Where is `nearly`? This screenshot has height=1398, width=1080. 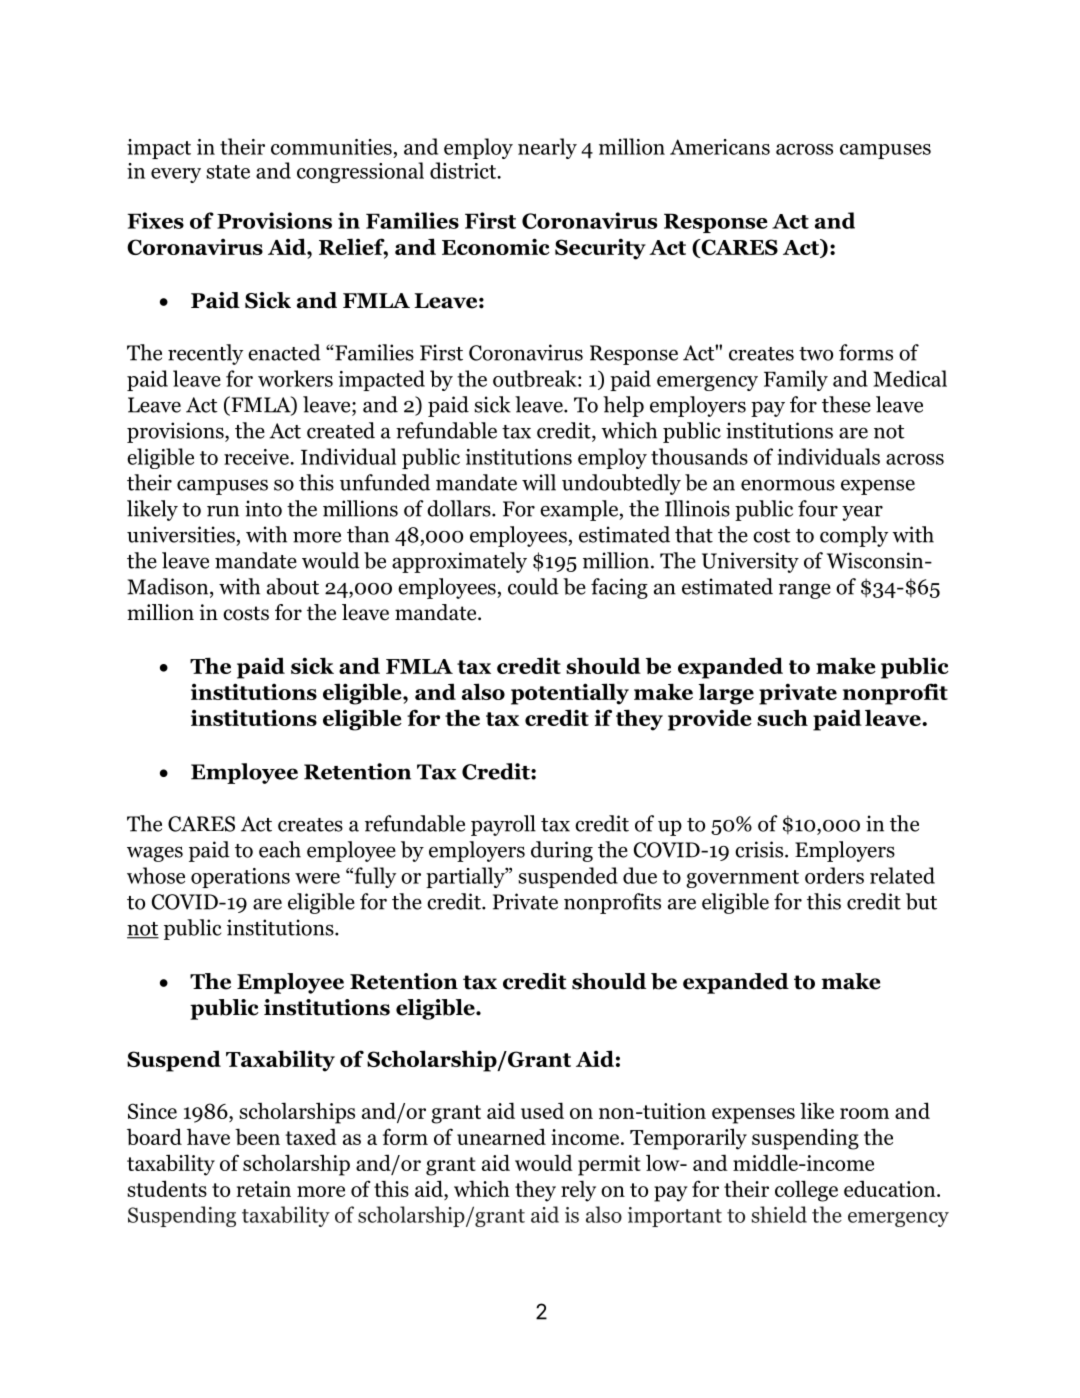 nearly is located at coordinates (547, 148).
